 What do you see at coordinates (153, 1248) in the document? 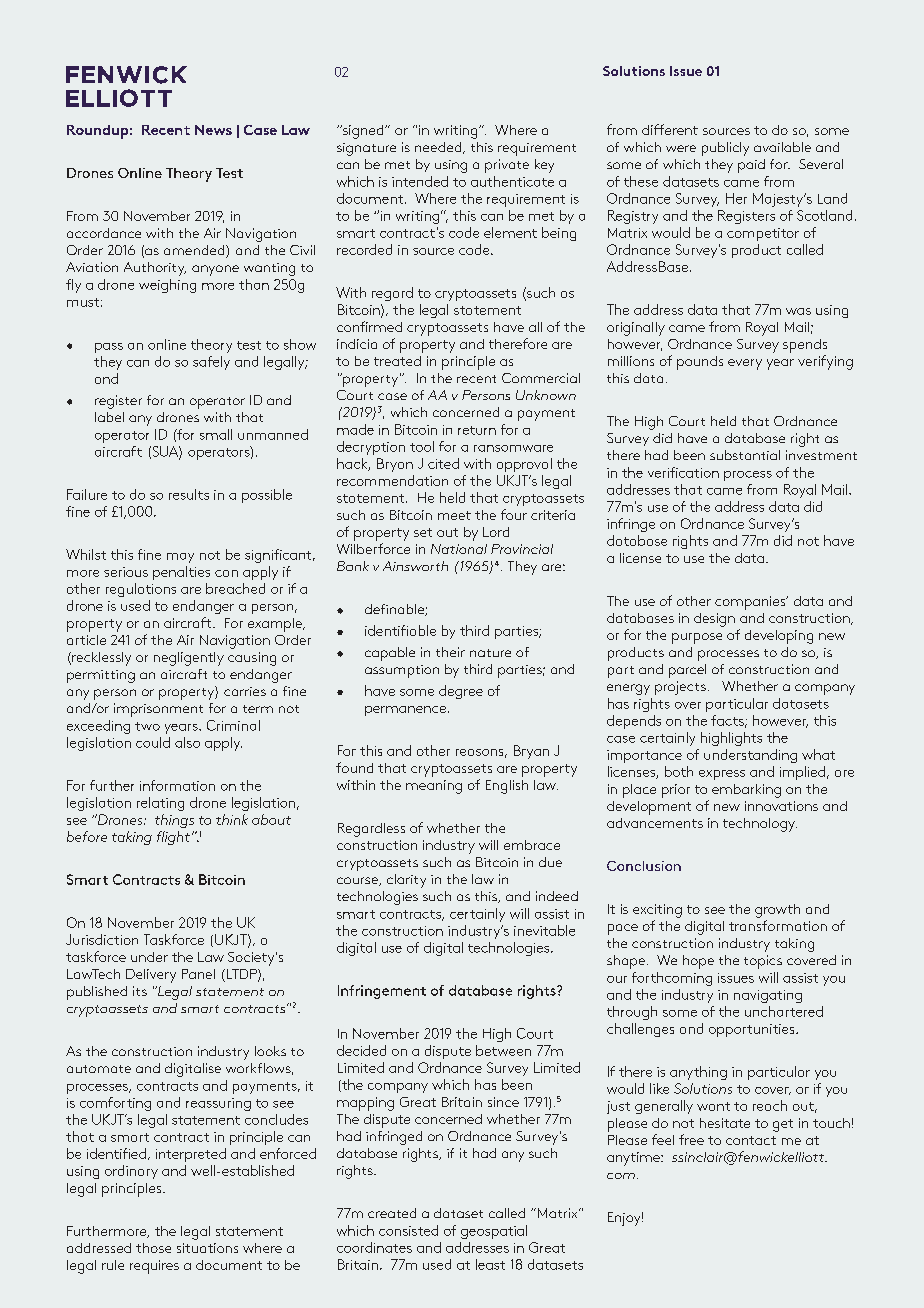
I see `those` at bounding box center [153, 1248].
